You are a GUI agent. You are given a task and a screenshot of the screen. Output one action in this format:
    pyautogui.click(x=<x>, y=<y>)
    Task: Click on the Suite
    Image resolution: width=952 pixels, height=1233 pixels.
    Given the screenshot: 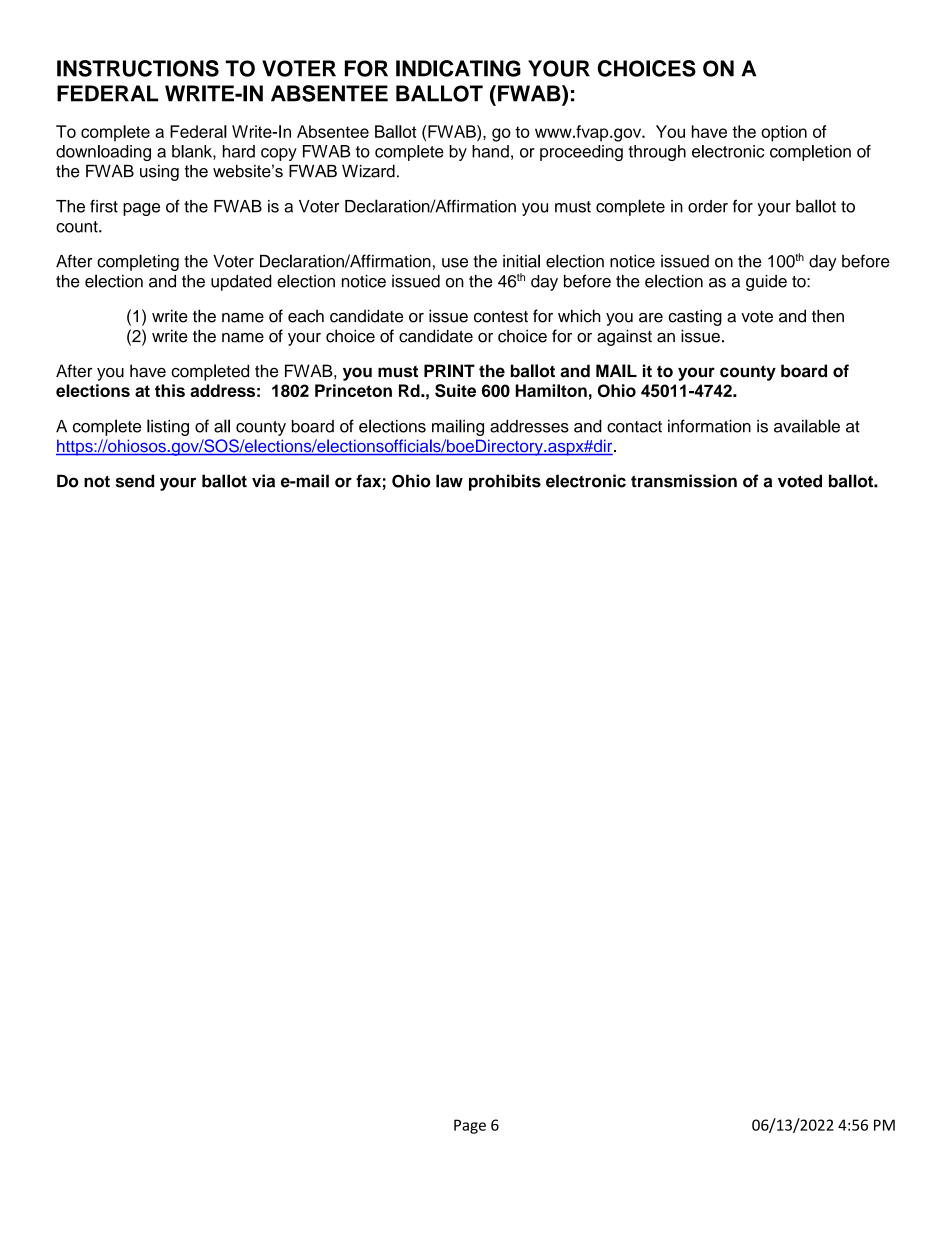 What is the action you would take?
    pyautogui.click(x=455, y=390)
